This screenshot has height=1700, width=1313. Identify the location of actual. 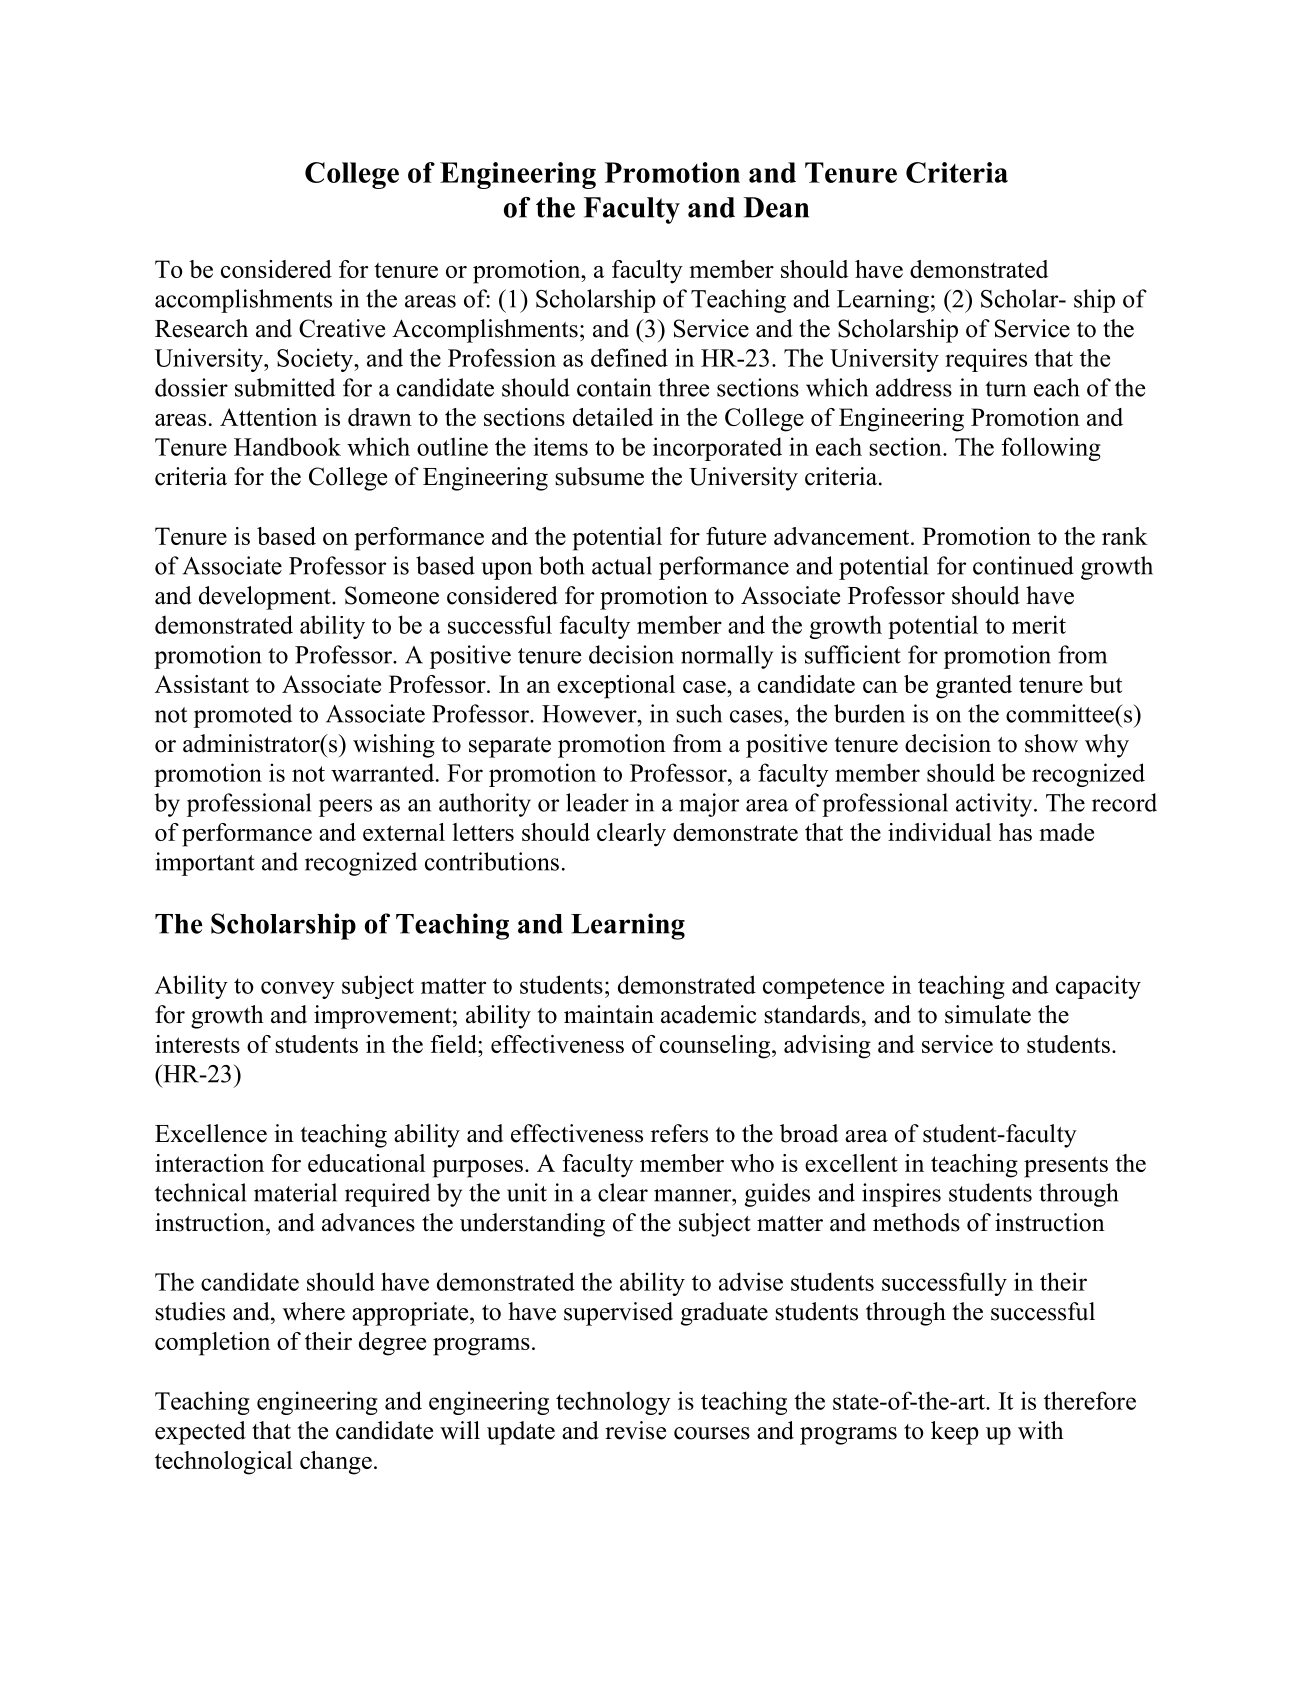
(622, 565).
